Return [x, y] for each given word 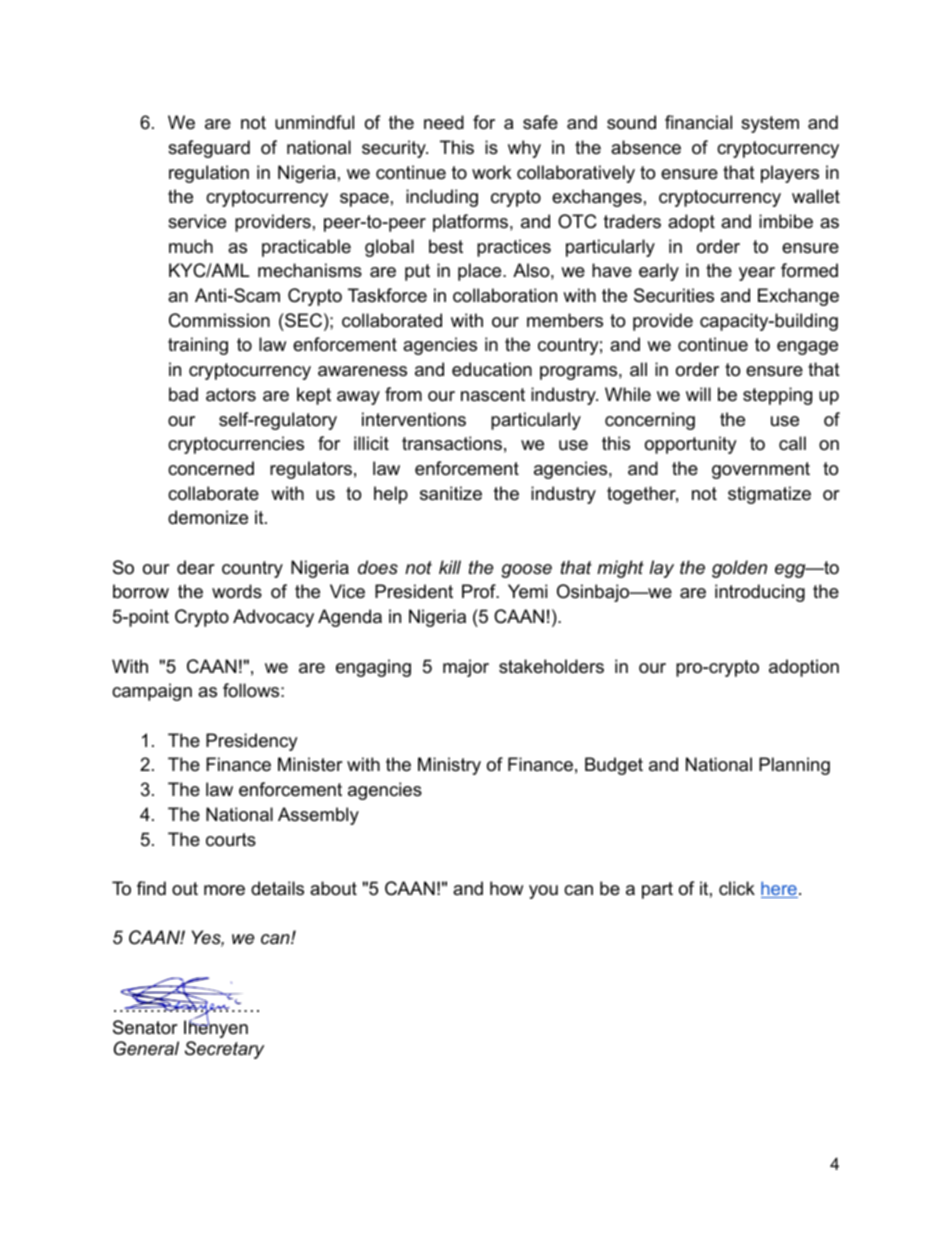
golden [739, 569]
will [698, 394]
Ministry [449, 766]
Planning [794, 766]
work [491, 172]
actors [231, 395]
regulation [209, 174]
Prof [480, 591]
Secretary [224, 1050]
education [492, 369]
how [506, 888]
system [770, 124]
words [237, 591]
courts [231, 840]
